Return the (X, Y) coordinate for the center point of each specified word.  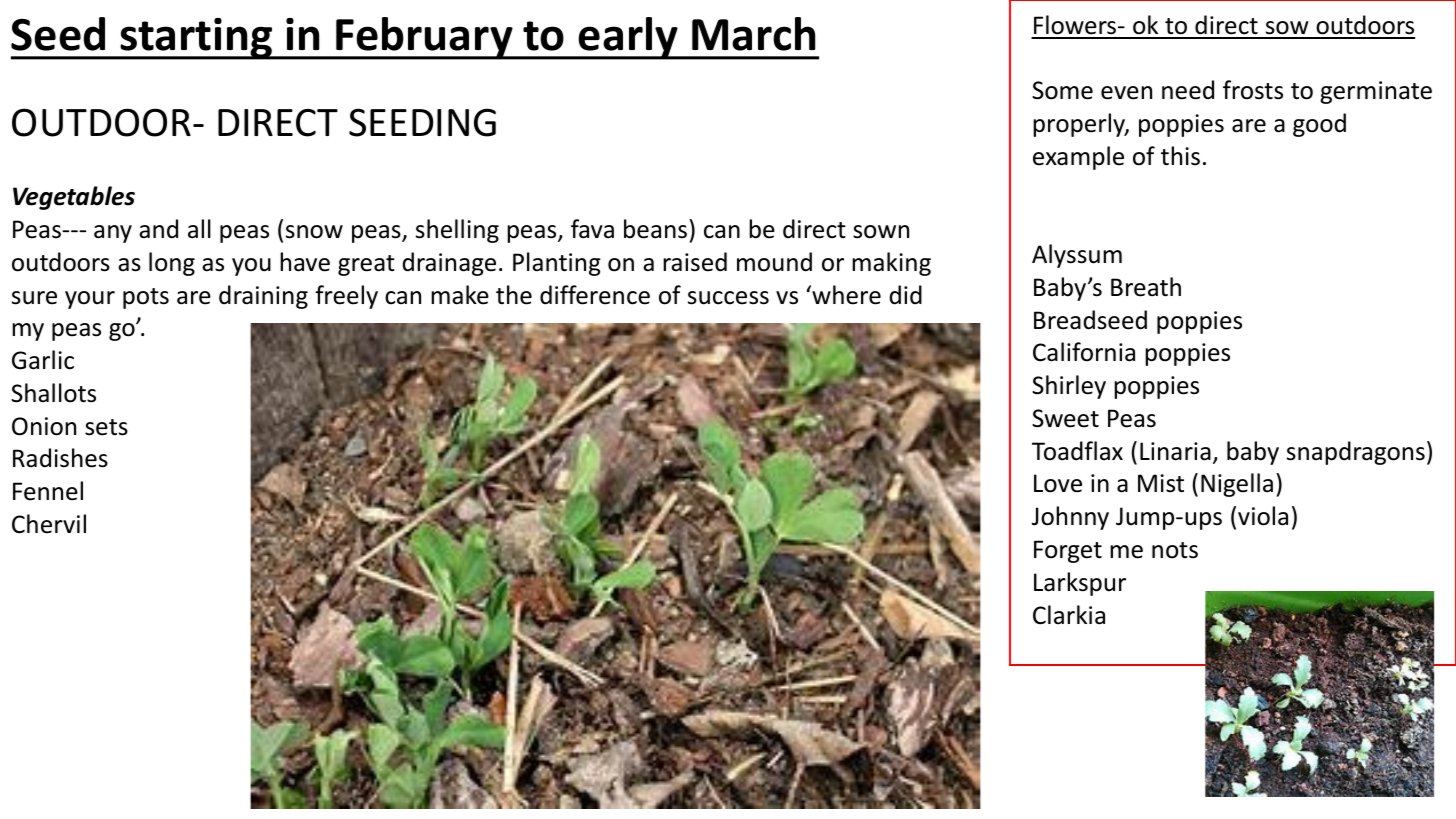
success (728, 298)
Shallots (53, 393)
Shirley (1069, 387)
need (1188, 90)
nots (1175, 550)
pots (146, 298)
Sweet (1065, 418)
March (753, 34)
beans (655, 229)
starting (197, 39)
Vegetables (74, 198)
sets (106, 427)
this (1180, 156)
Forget (1068, 551)
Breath (1146, 287)
